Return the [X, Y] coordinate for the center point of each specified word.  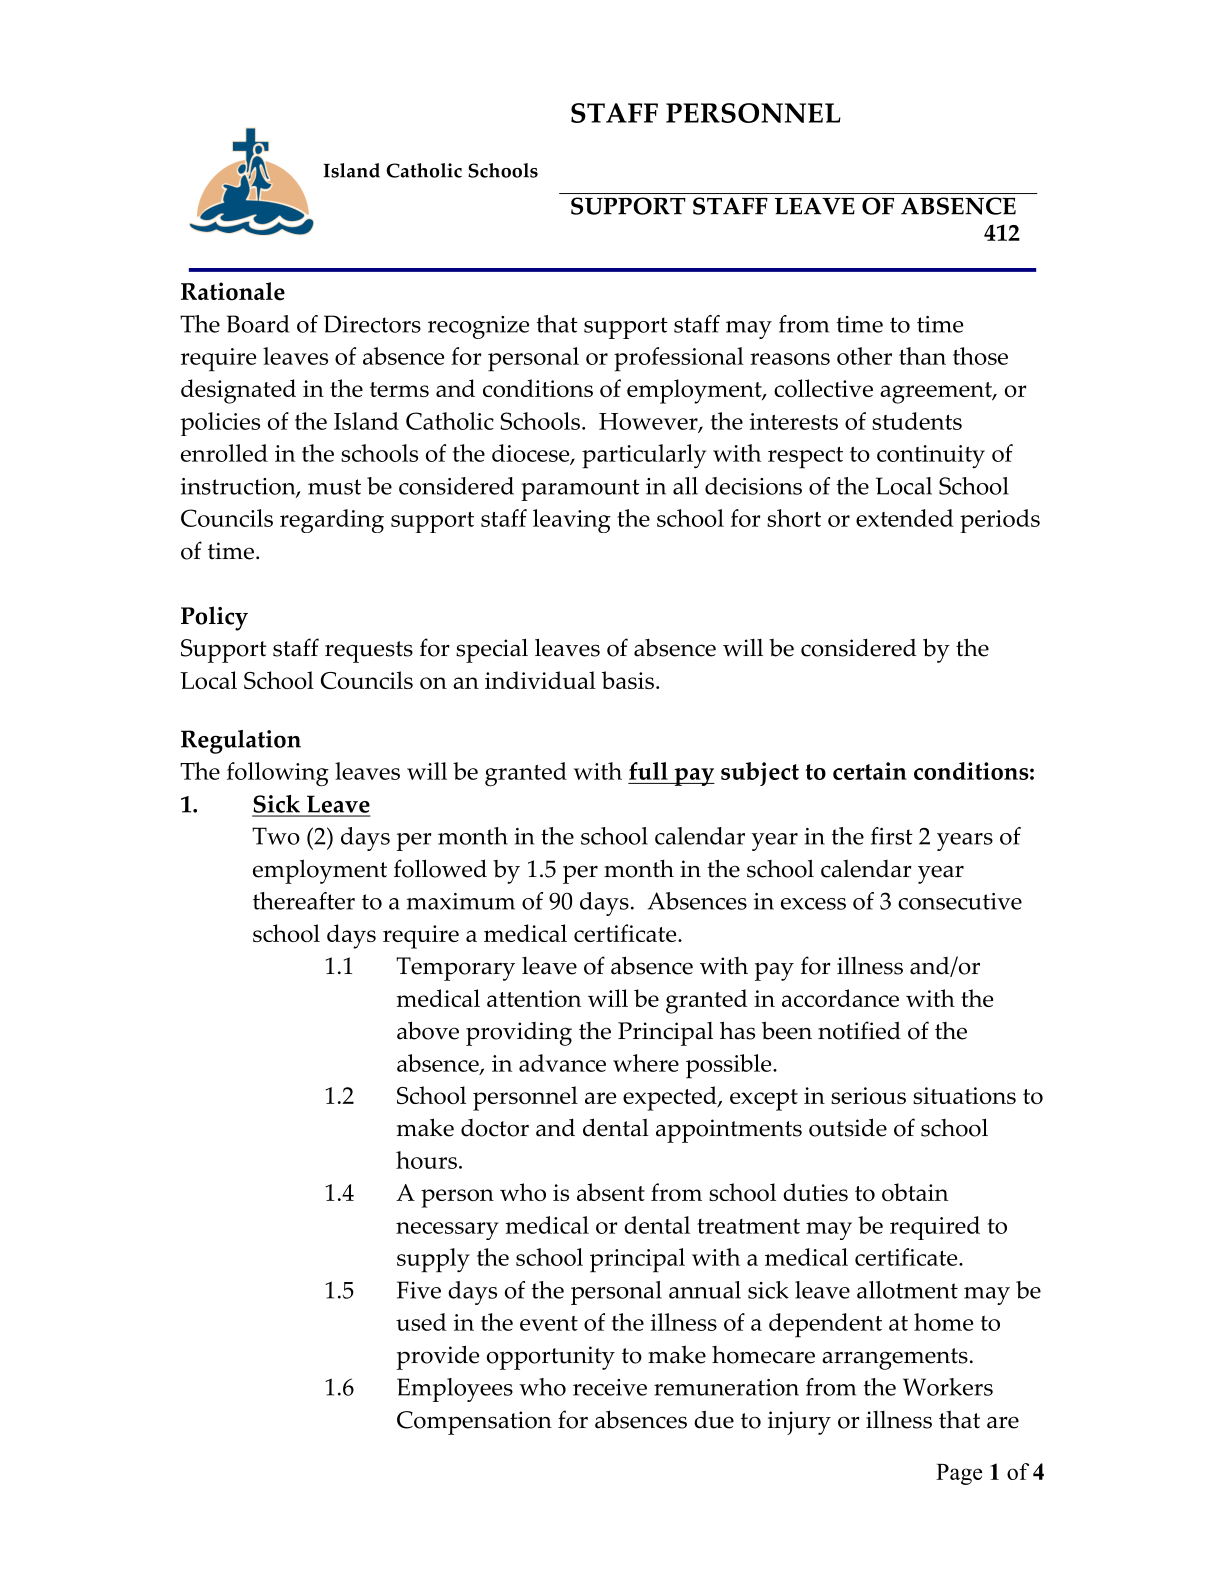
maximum [461, 901]
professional [679, 359]
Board [258, 324]
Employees [455, 1390]
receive [610, 1387]
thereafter [304, 901]
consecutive [960, 901]
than [922, 356]
